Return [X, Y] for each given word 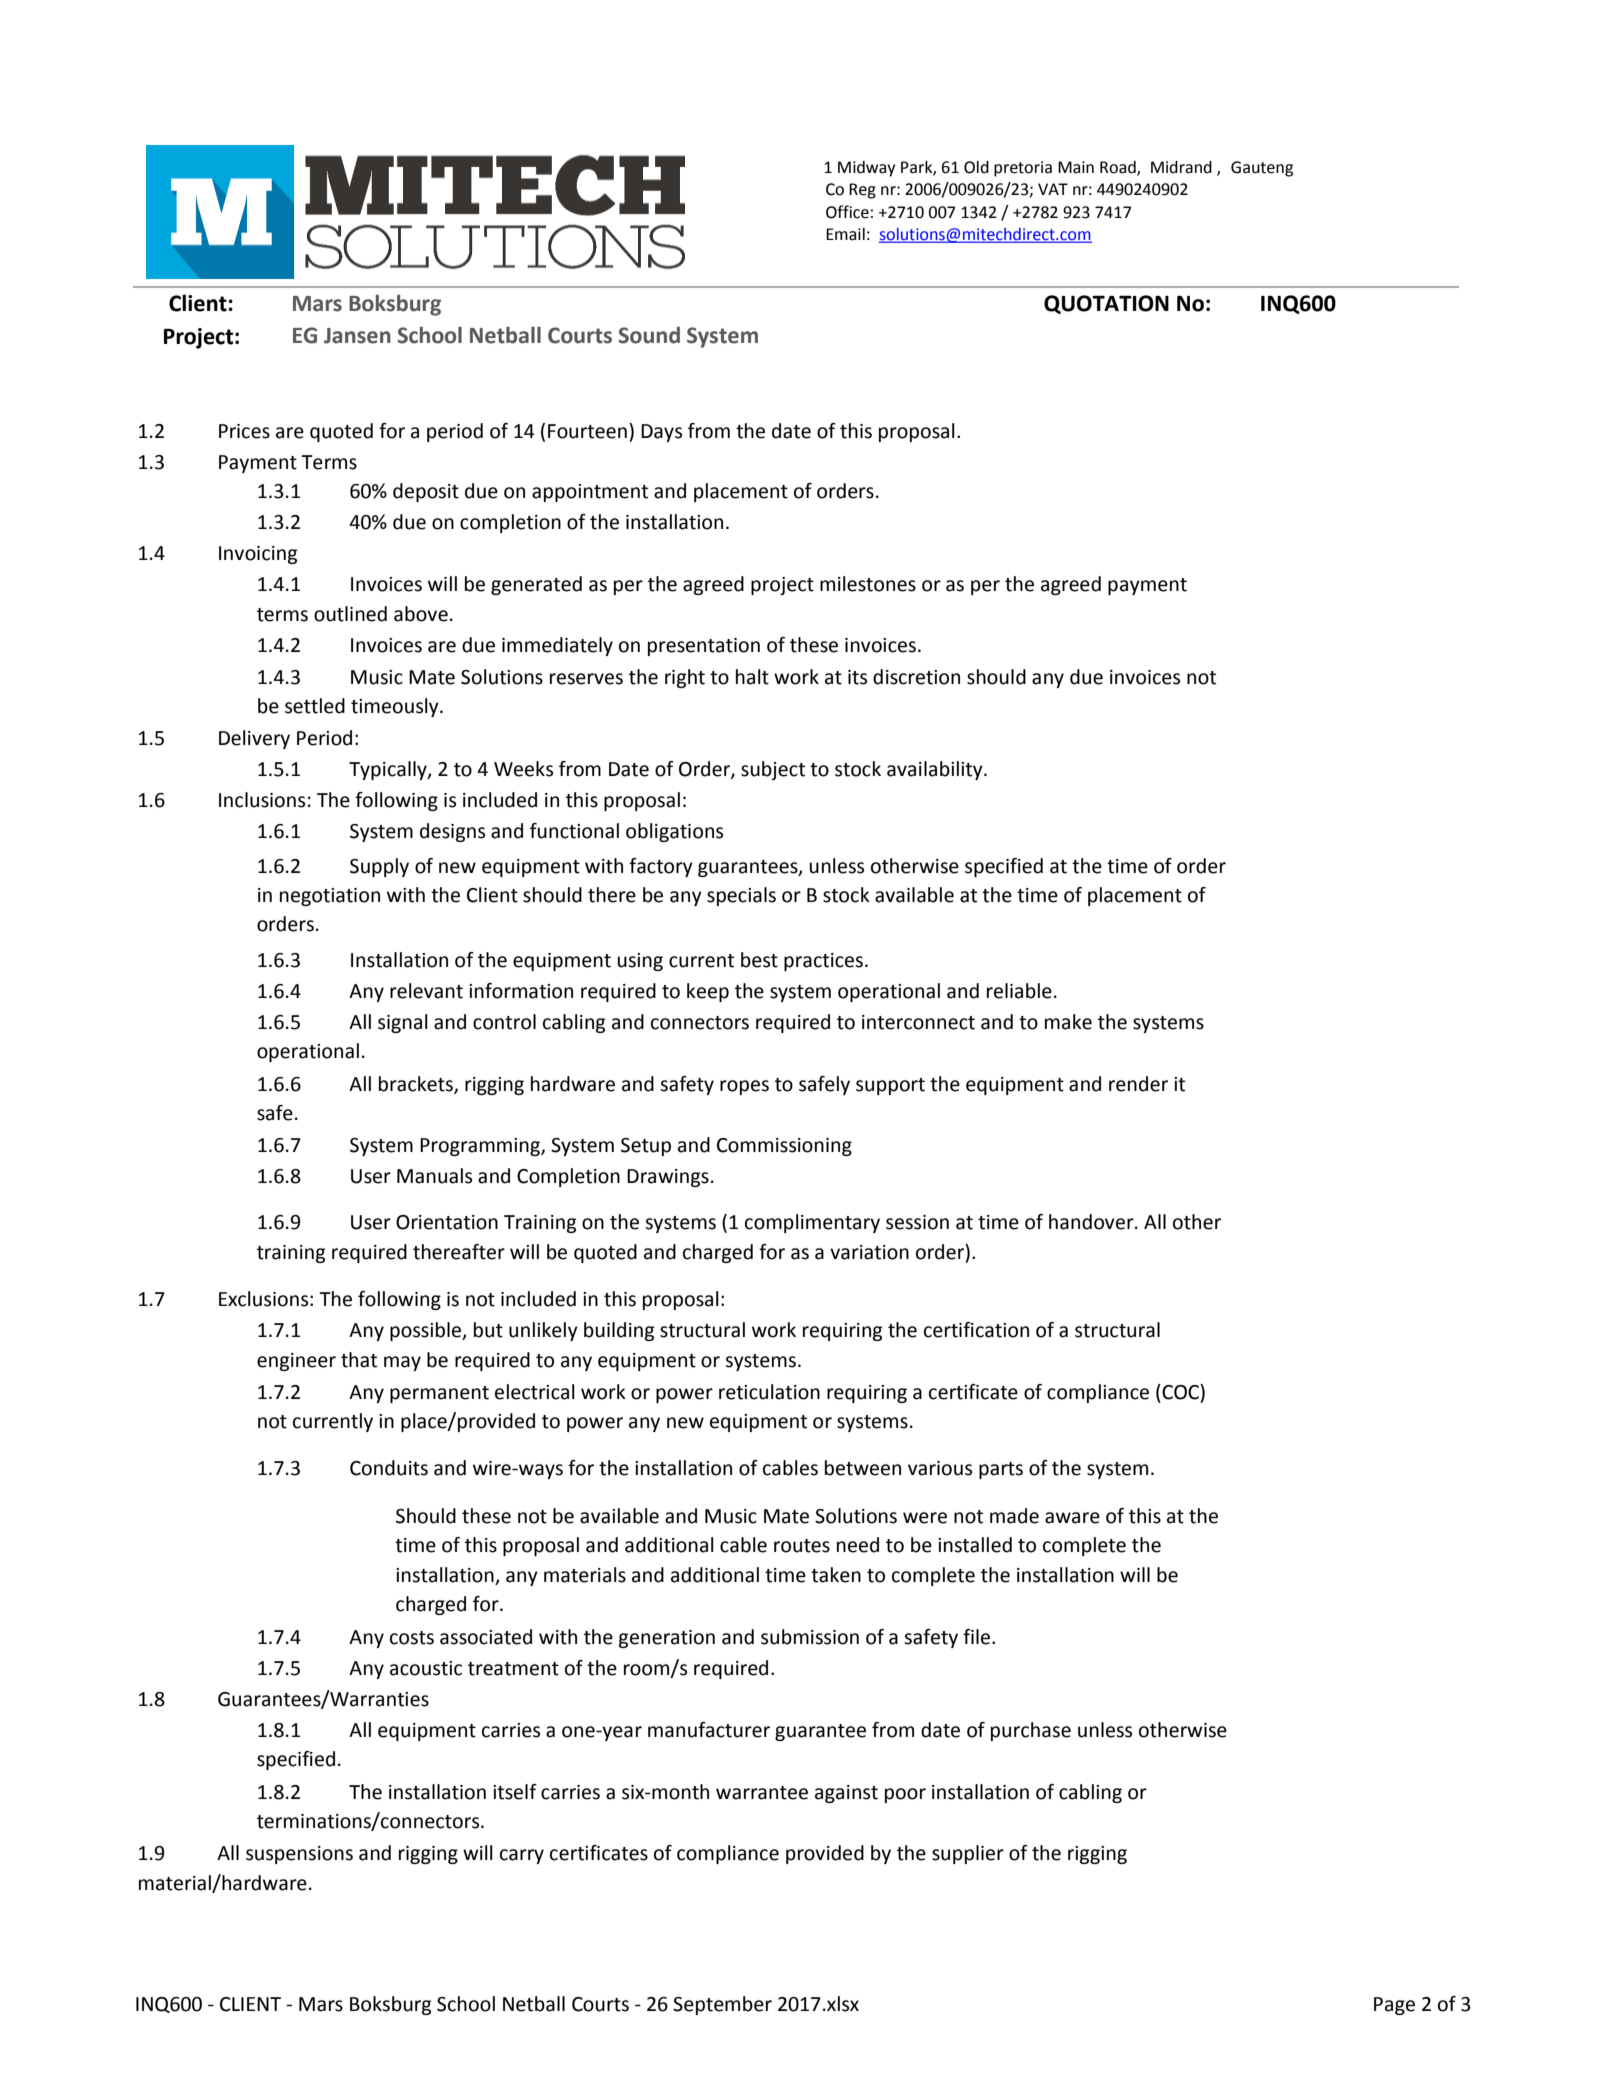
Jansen [357, 336]
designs [452, 832]
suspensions [299, 1855]
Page [1394, 2006]
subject [773, 770]
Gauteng [1262, 169]
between [863, 1468]
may [402, 1363]
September [722, 2005]
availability [936, 770]
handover [1092, 1222]
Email [845, 234]
